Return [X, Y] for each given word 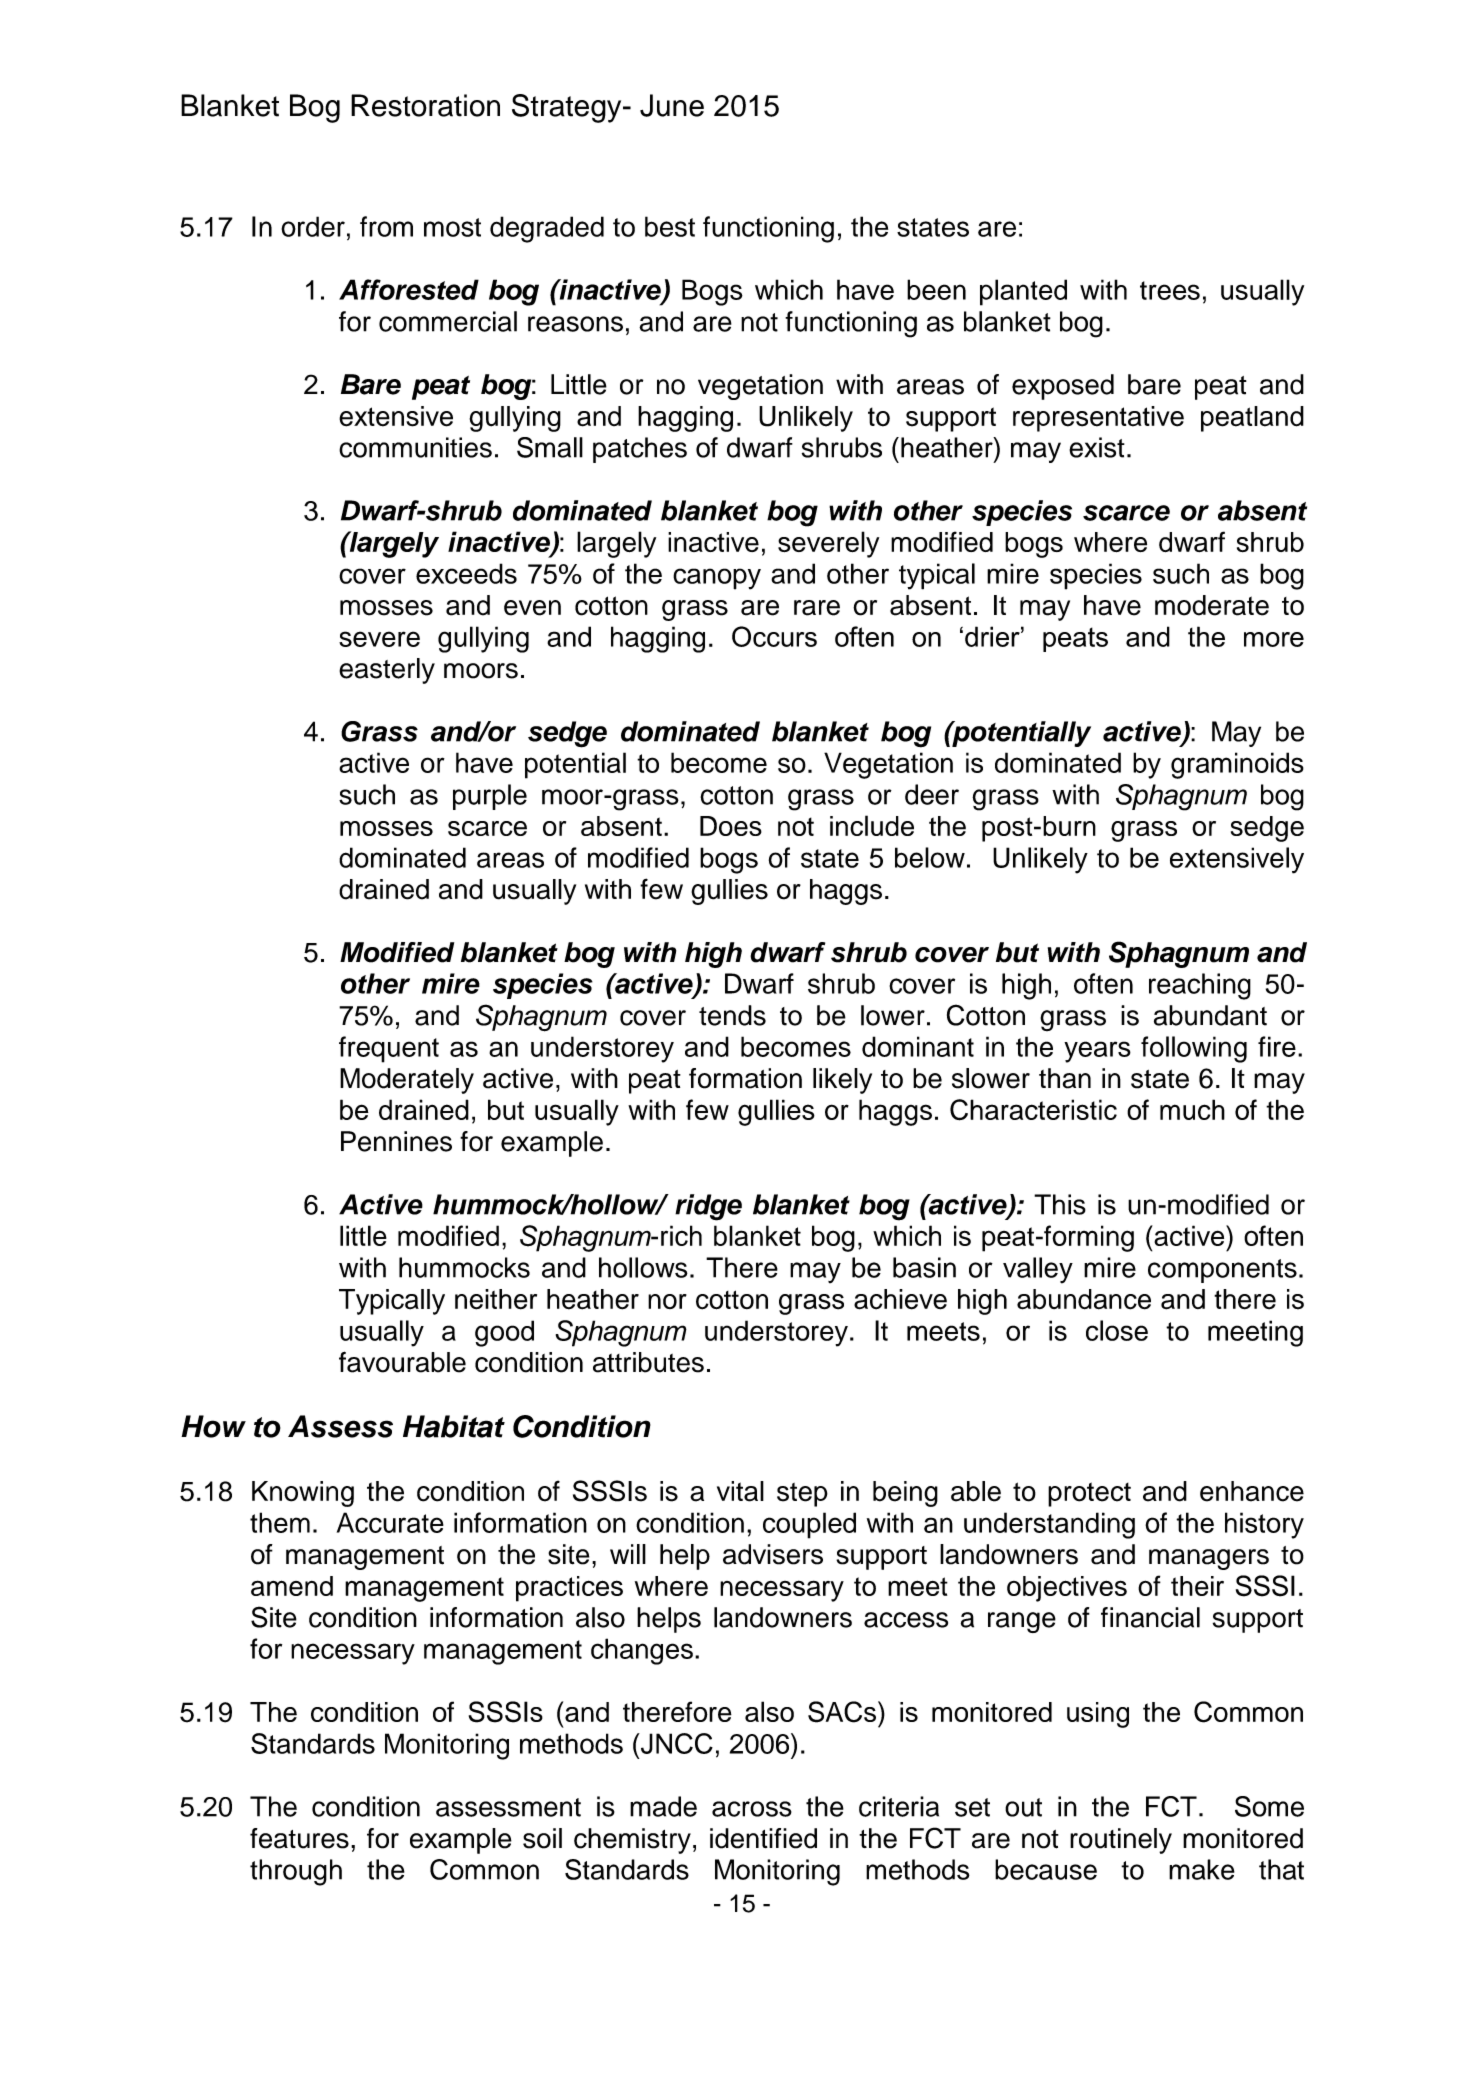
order [313, 226]
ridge [708, 1207]
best [670, 226]
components [1222, 1271]
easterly [387, 671]
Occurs [774, 636]
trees [1170, 290]
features [299, 1838]
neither [496, 1299]
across [752, 1809]
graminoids [1237, 765]
